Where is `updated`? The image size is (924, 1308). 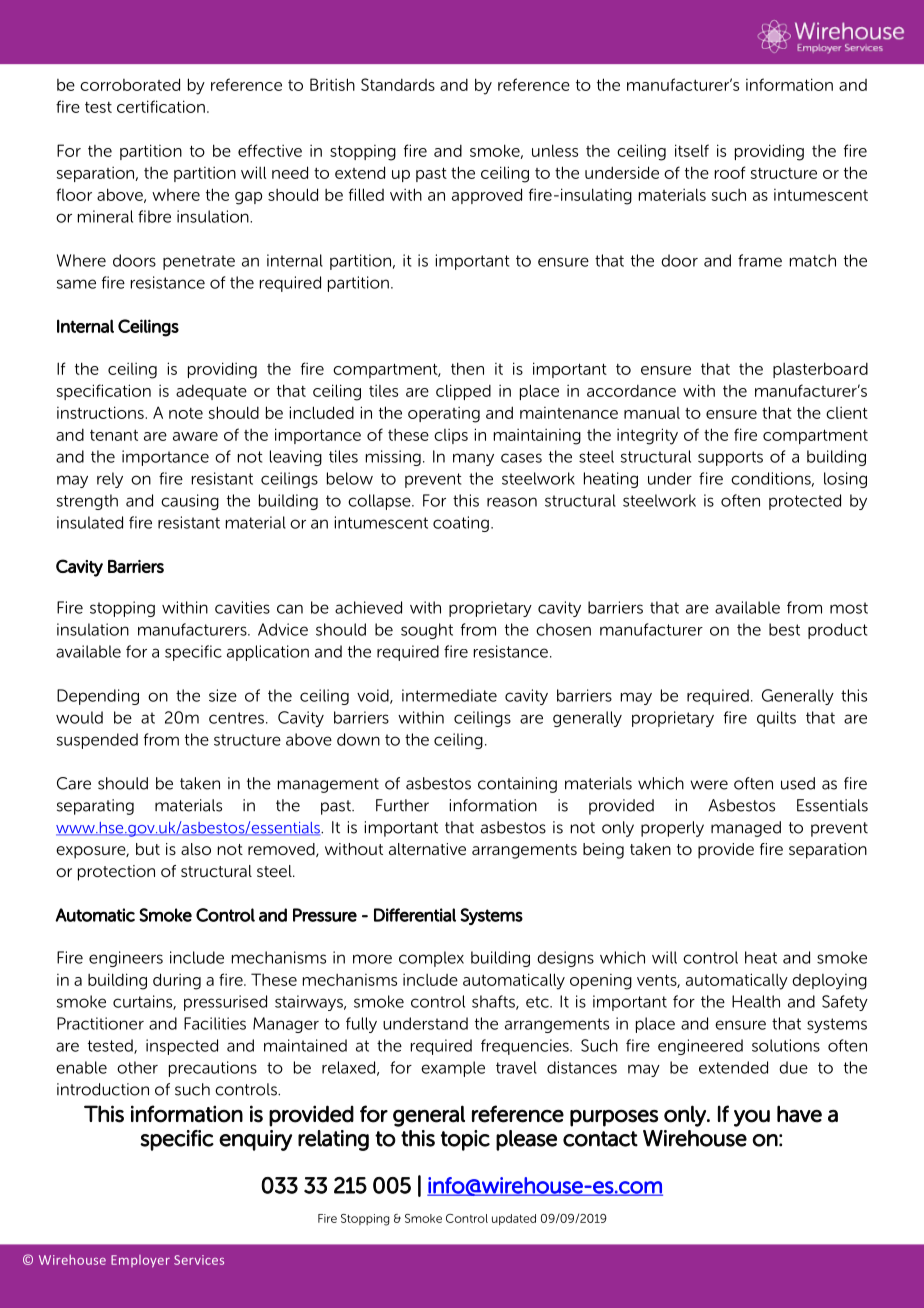
updated is located at coordinates (514, 1219).
